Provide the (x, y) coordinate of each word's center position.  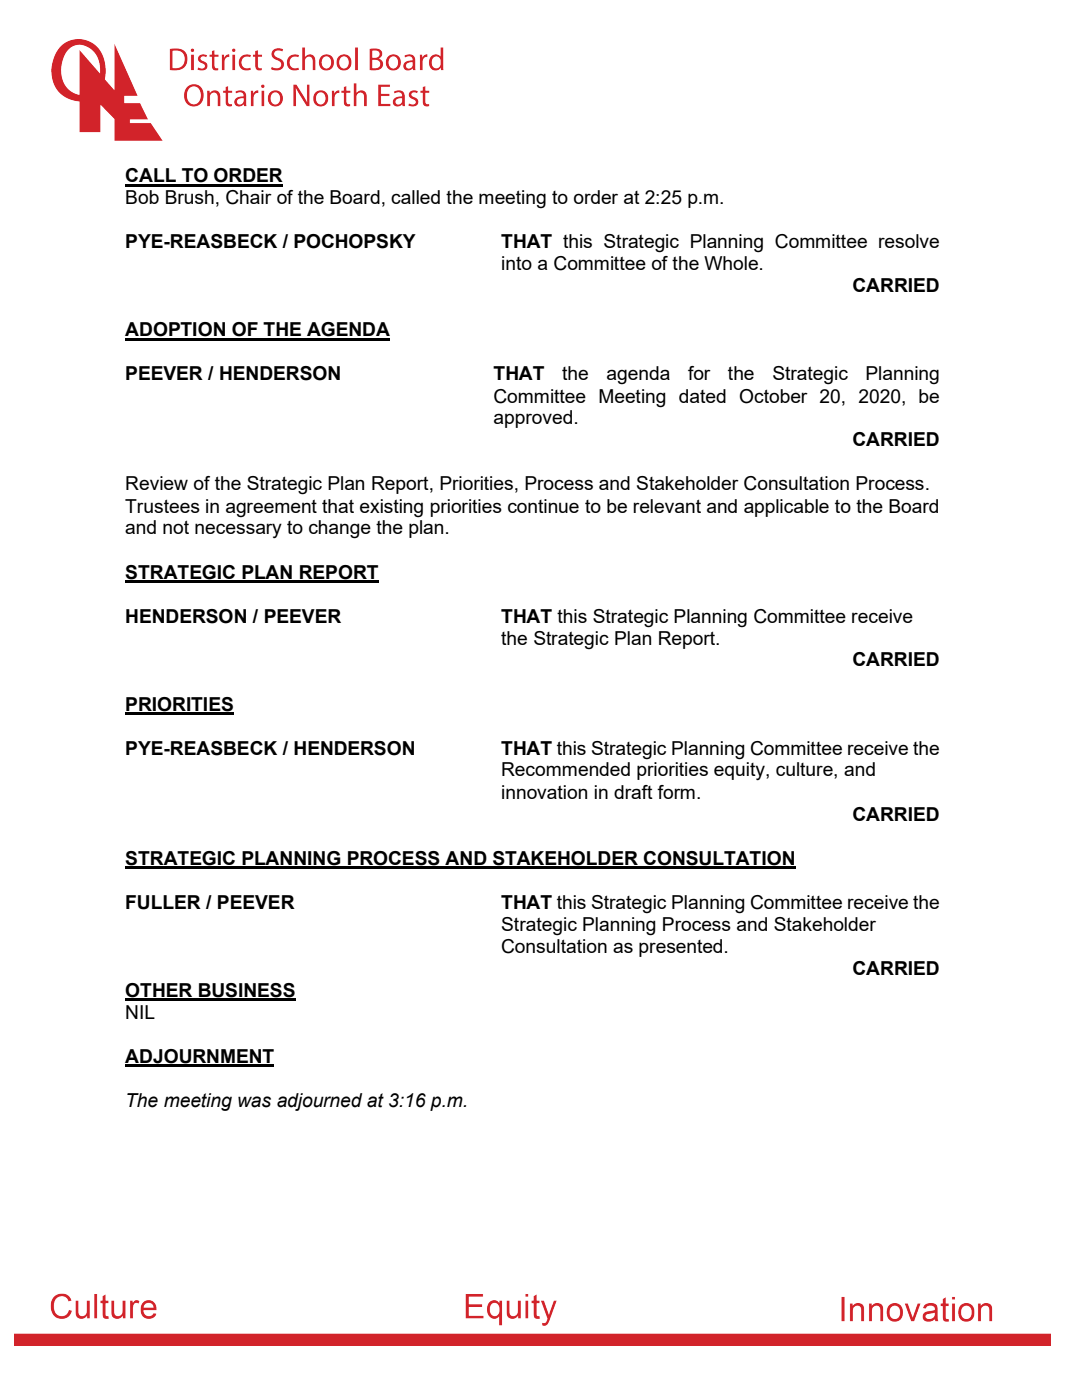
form (676, 792)
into (517, 263)
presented (680, 948)
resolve (909, 241)
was (254, 1102)
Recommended (566, 769)
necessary (238, 530)
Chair (249, 197)
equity (740, 771)
